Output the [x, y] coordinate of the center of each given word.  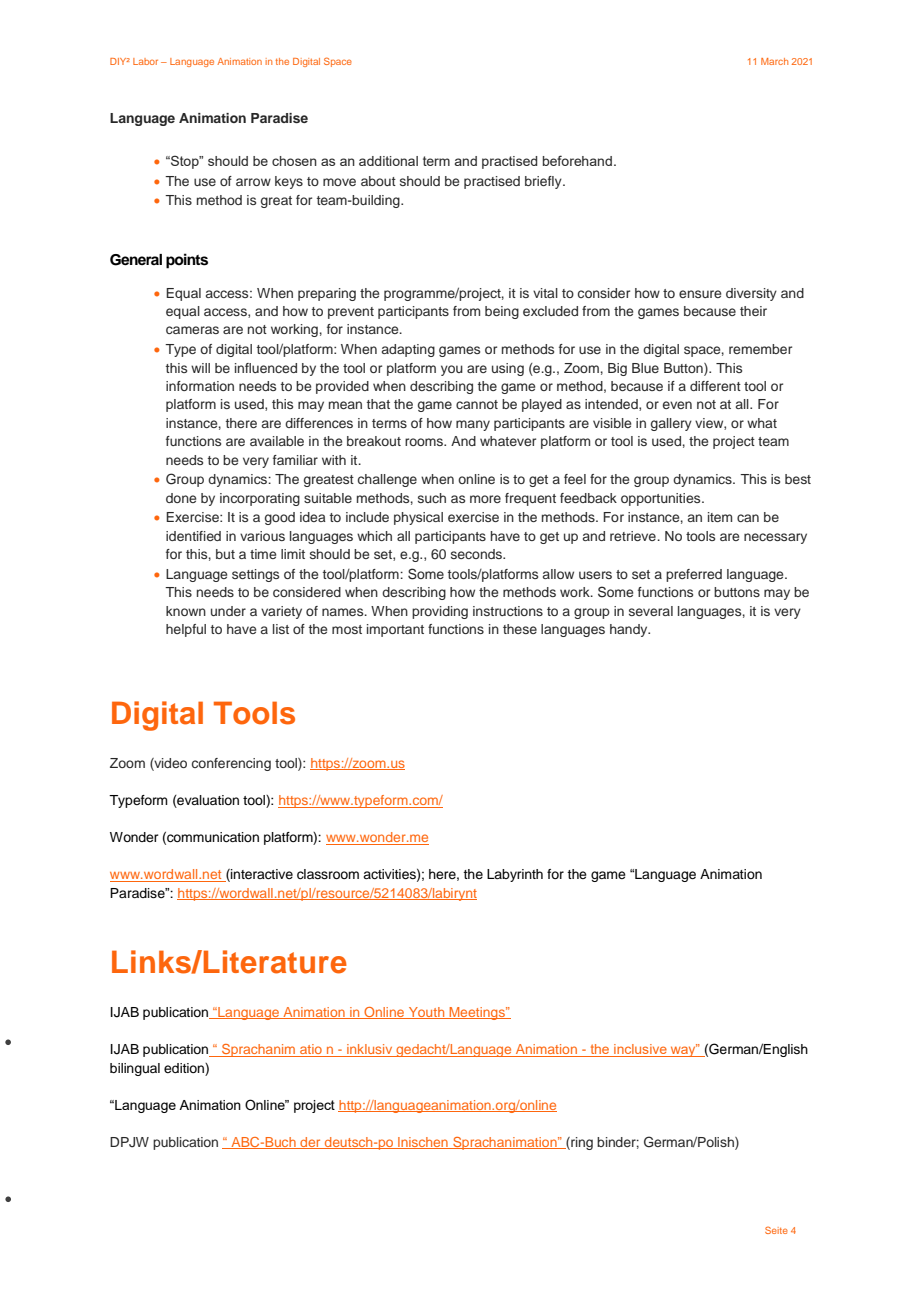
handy [630, 630]
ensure [700, 294]
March [774, 61]
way [683, 1050]
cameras [192, 330]
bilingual [135, 1069]
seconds [477, 554]
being [502, 312]
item [720, 517]
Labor [145, 61]
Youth [426, 1013]
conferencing [231, 764]
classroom [328, 874]
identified [193, 536]
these [520, 629]
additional [388, 161]
